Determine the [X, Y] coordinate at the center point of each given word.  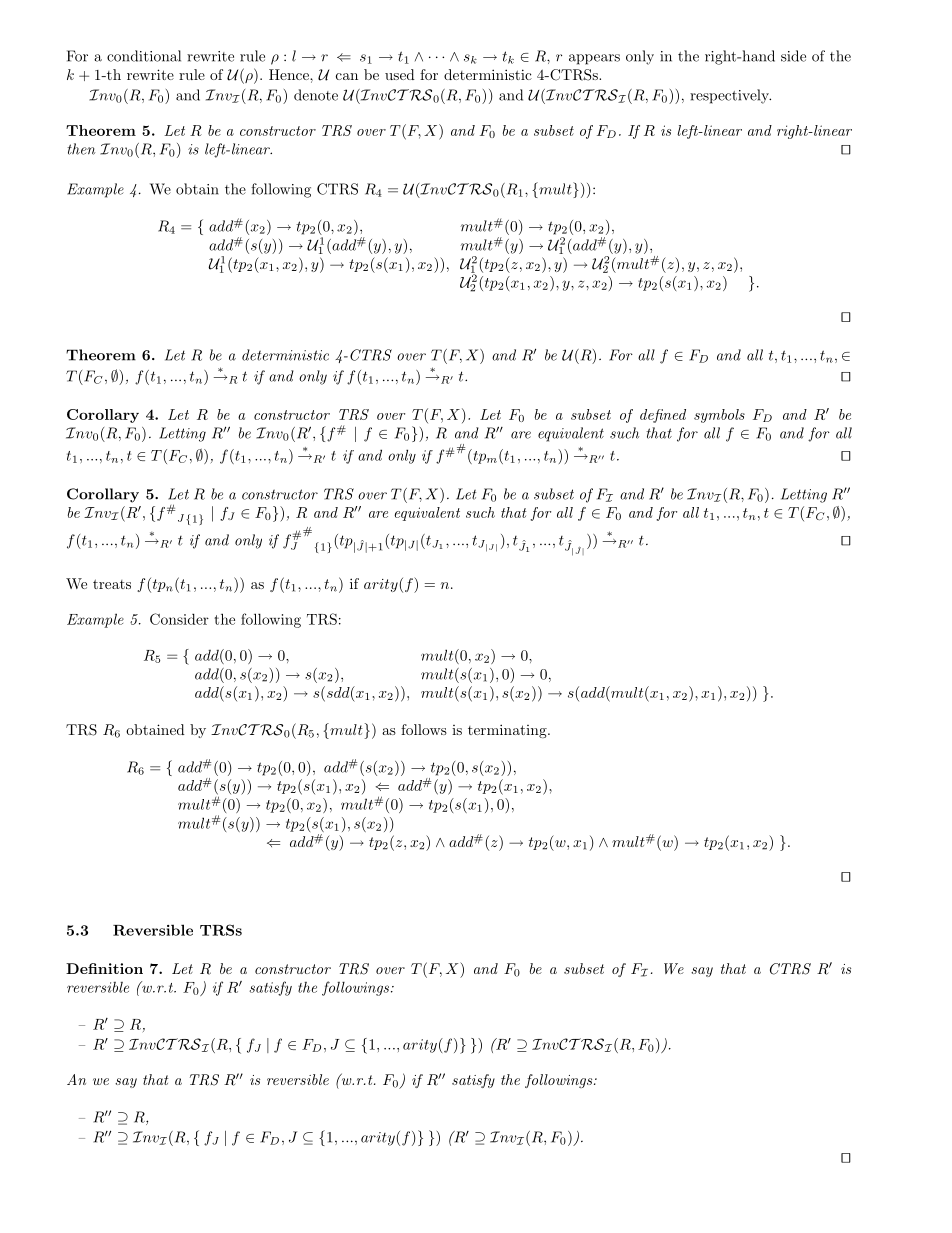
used [400, 74]
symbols [719, 416]
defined [663, 416]
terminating [508, 731]
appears [594, 59]
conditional [144, 56]
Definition [104, 968]
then [81, 149]
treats [112, 584]
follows [424, 729]
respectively [730, 96]
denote [316, 95]
